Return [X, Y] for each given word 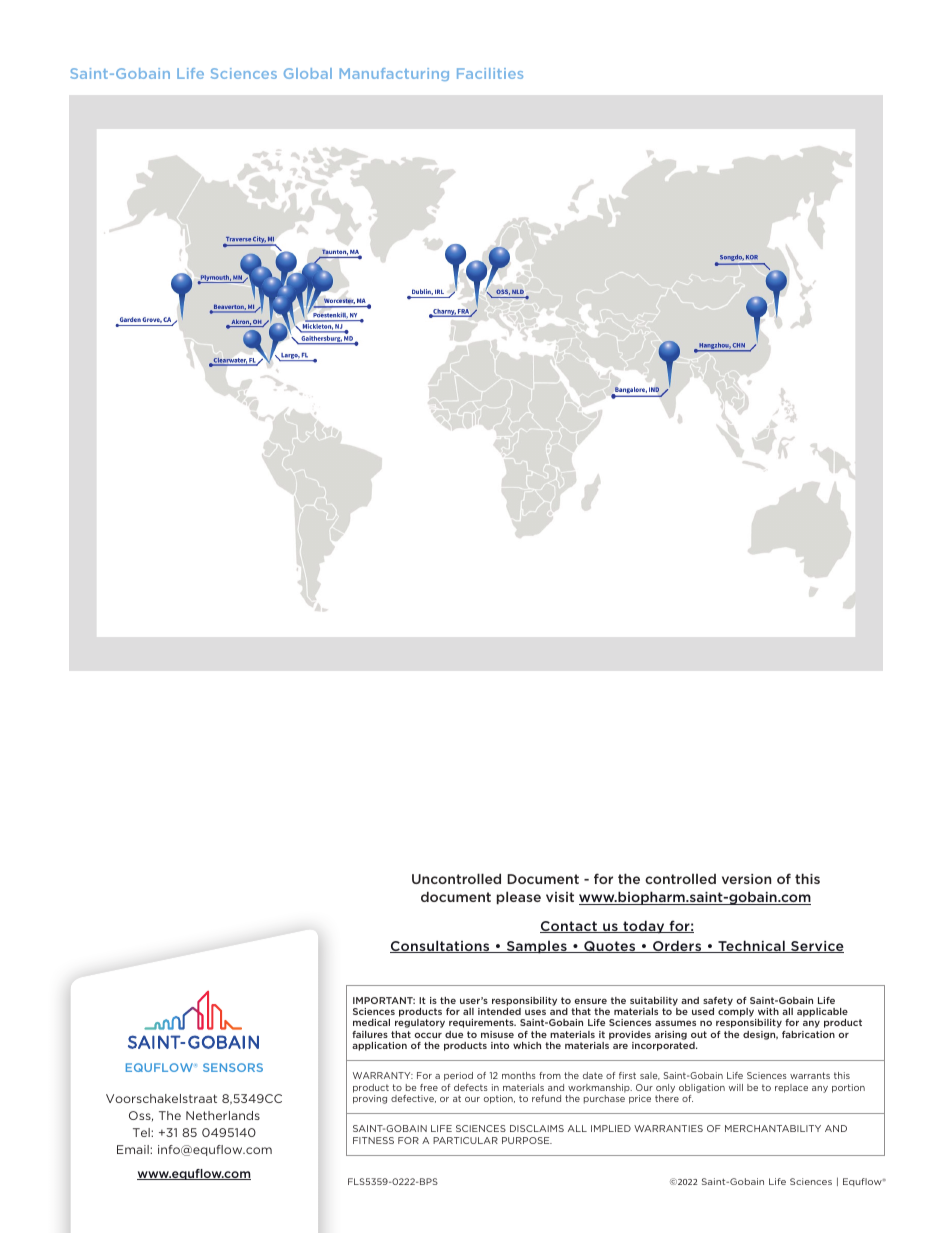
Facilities [490, 73]
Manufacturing [394, 74]
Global [308, 73]
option [499, 1099]
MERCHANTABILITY [773, 1128]
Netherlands [223, 1115]
